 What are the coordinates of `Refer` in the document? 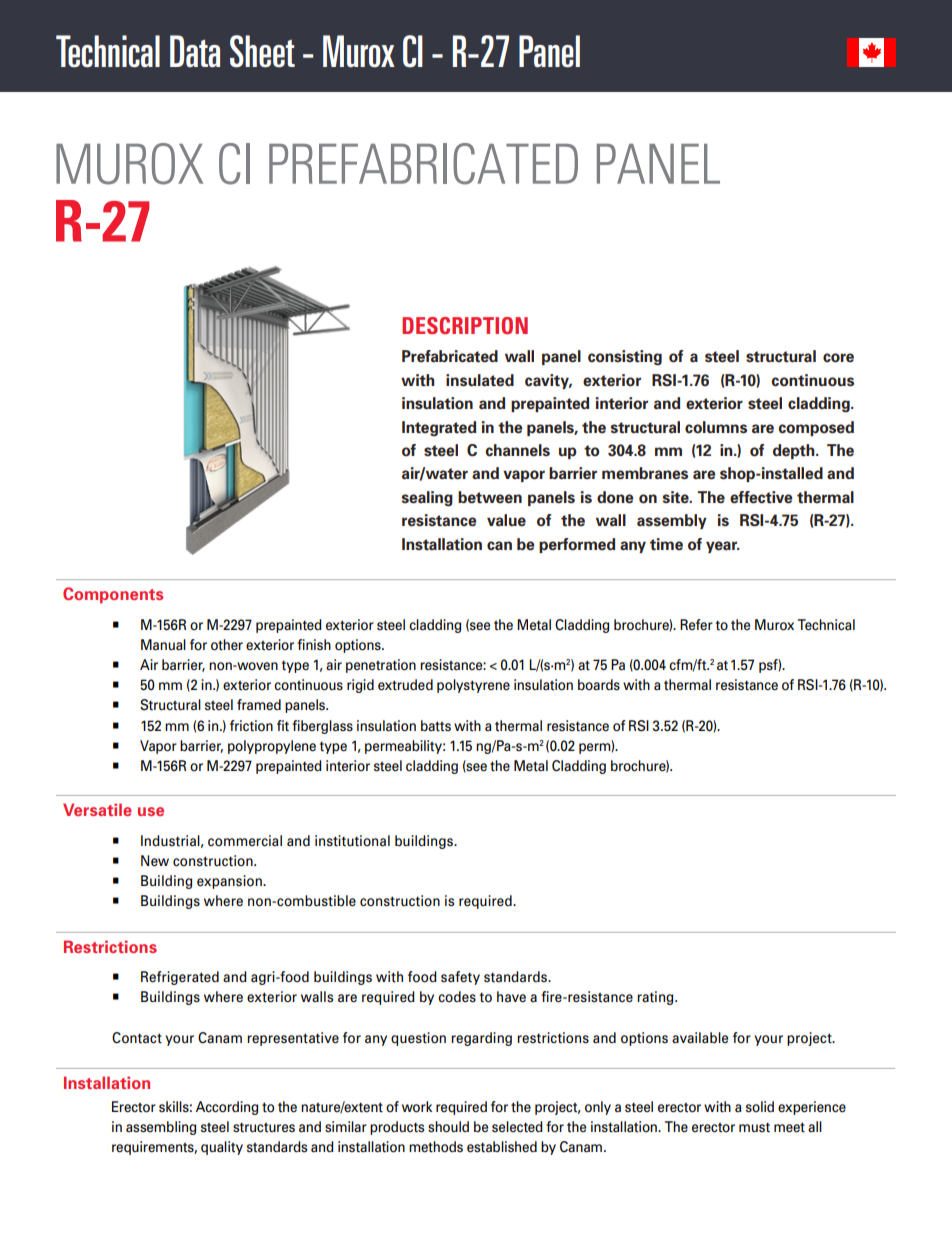 It's located at (696, 625).
